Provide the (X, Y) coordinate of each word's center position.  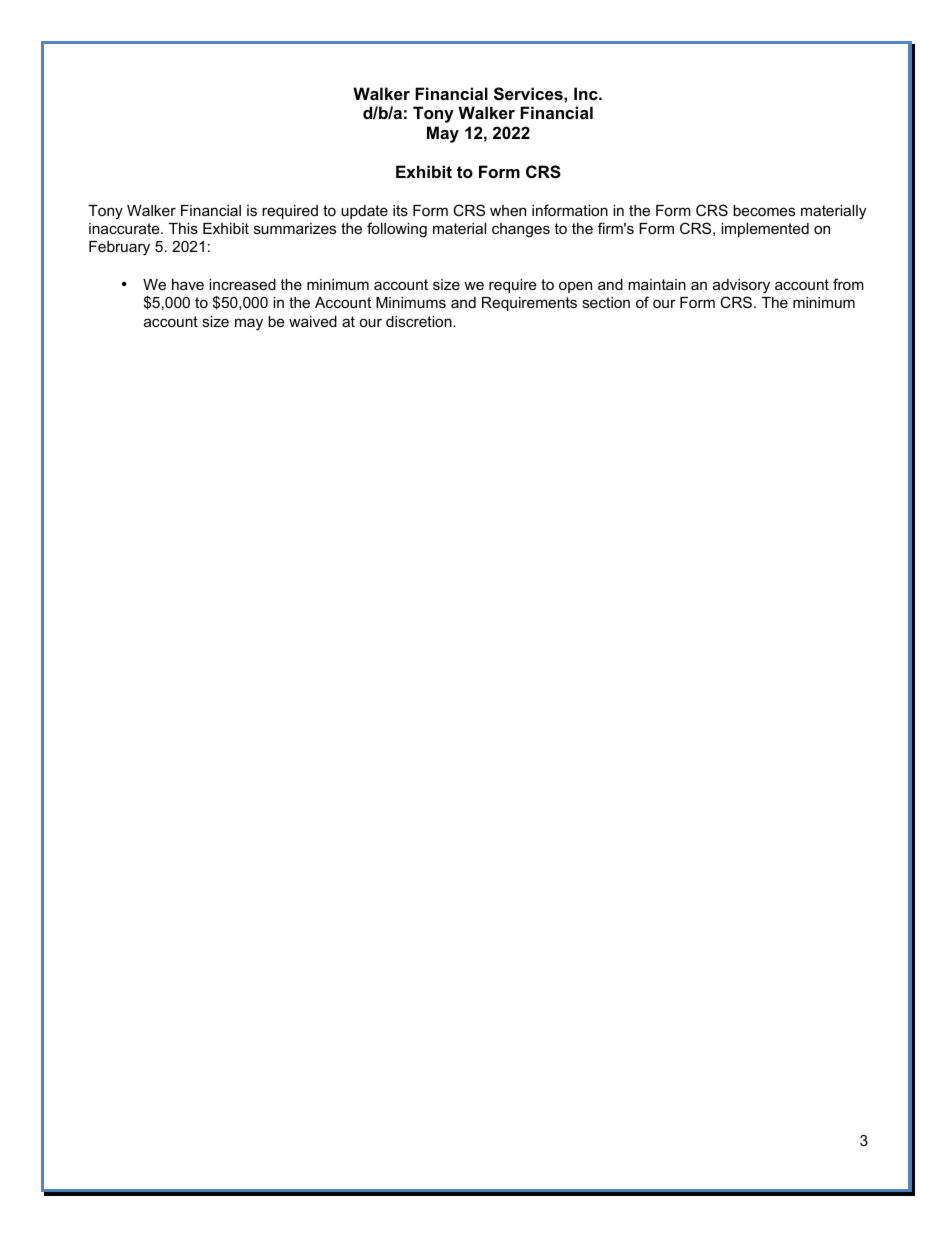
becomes (764, 210)
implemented (765, 230)
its (400, 210)
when (508, 210)
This (183, 228)
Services (529, 94)
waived (313, 321)
